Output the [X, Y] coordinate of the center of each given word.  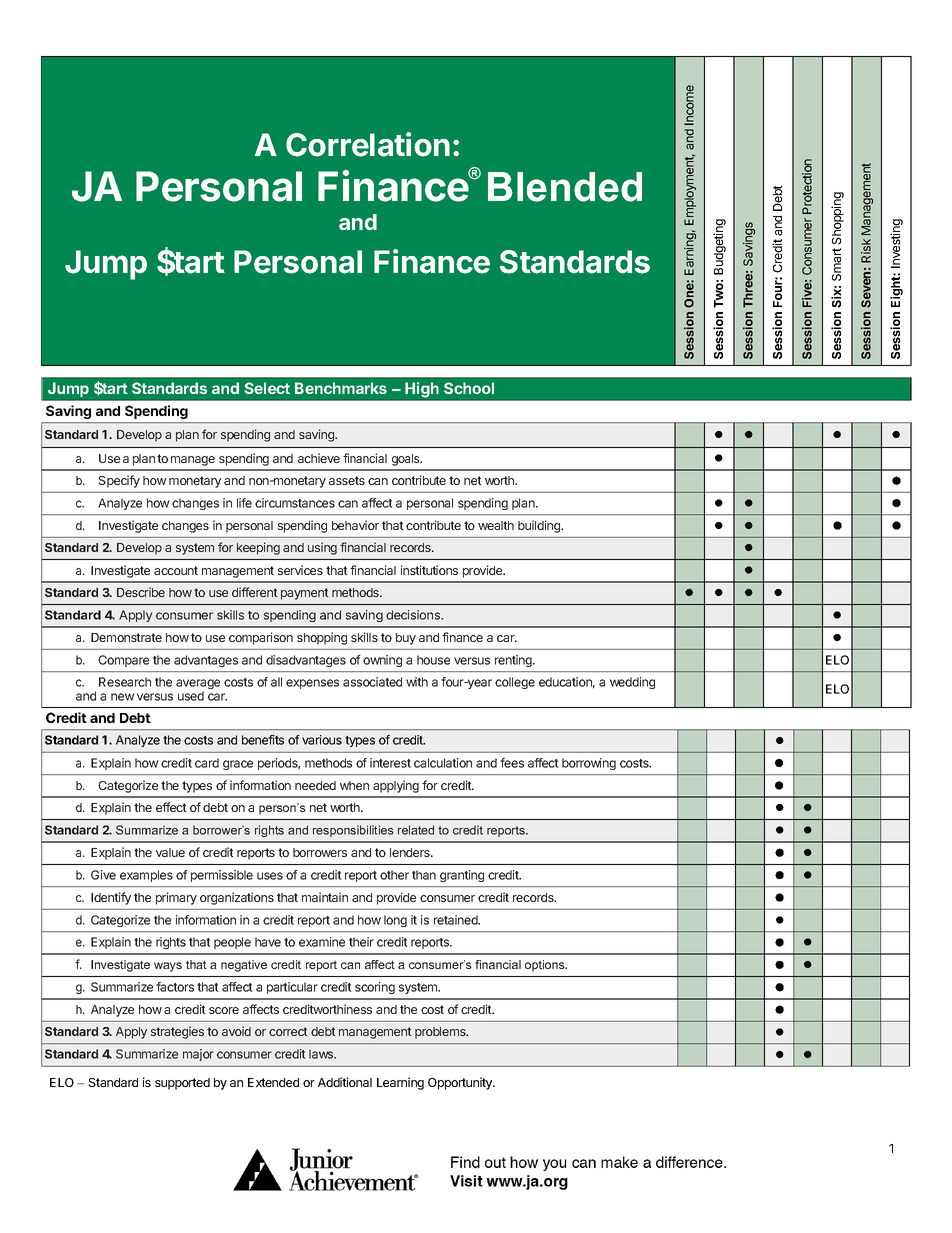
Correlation [368, 144]
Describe [141, 592]
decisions [414, 615]
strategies [177, 1032]
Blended [565, 187]
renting [514, 661]
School [469, 388]
